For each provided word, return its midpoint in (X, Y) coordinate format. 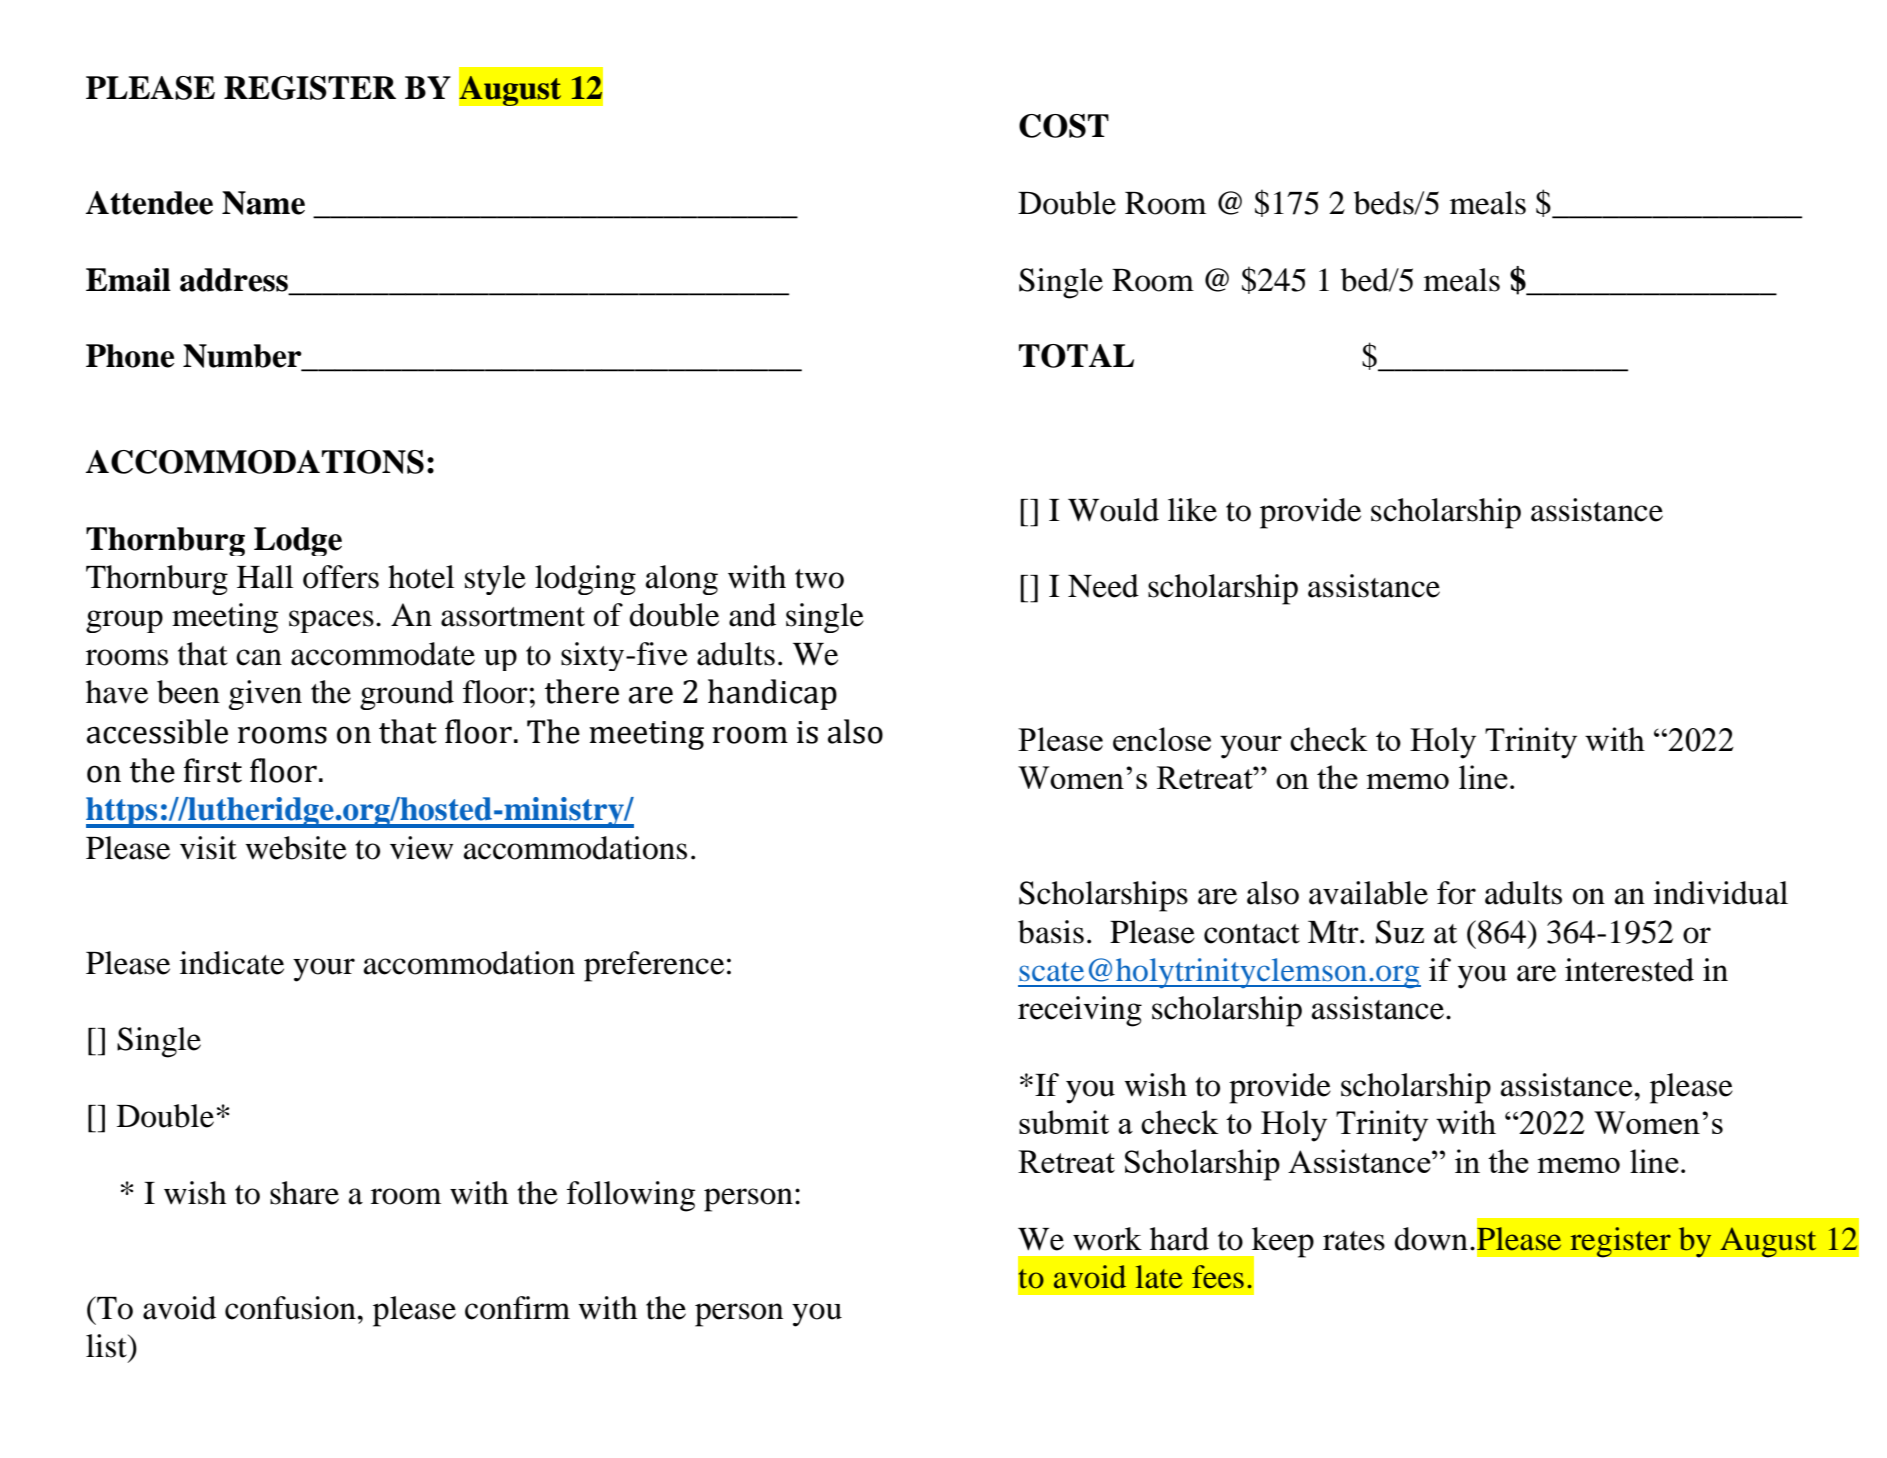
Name (263, 203)
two (819, 579)
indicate (232, 963)
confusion (291, 1308)
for (1456, 893)
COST (1064, 126)
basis (1051, 932)
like (1192, 510)
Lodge (298, 541)
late (1159, 1277)
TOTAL (1076, 356)
